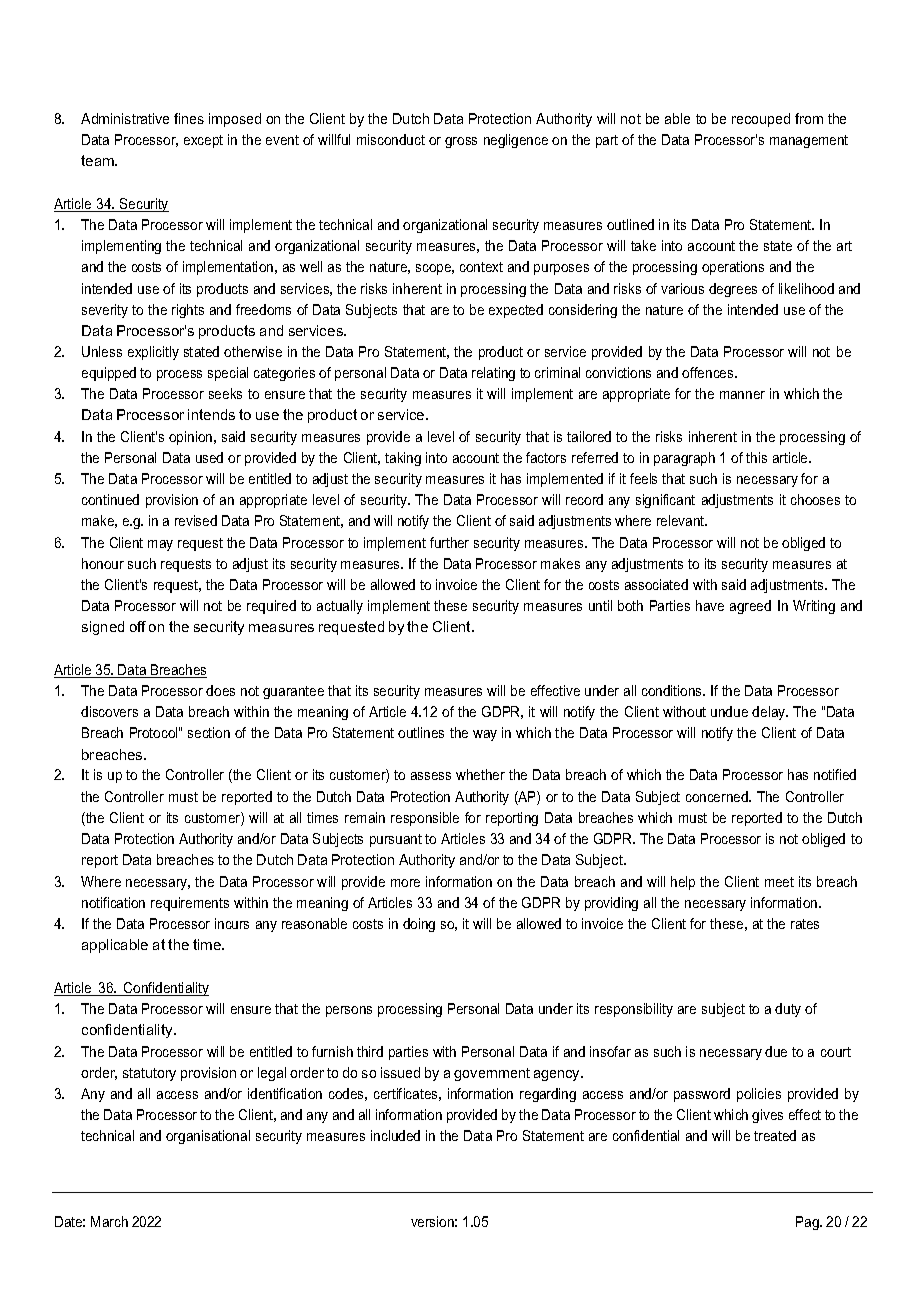 This screenshot has height=1308, width=924. What do you see at coordinates (220, 690) in the screenshot?
I see `does` at bounding box center [220, 690].
